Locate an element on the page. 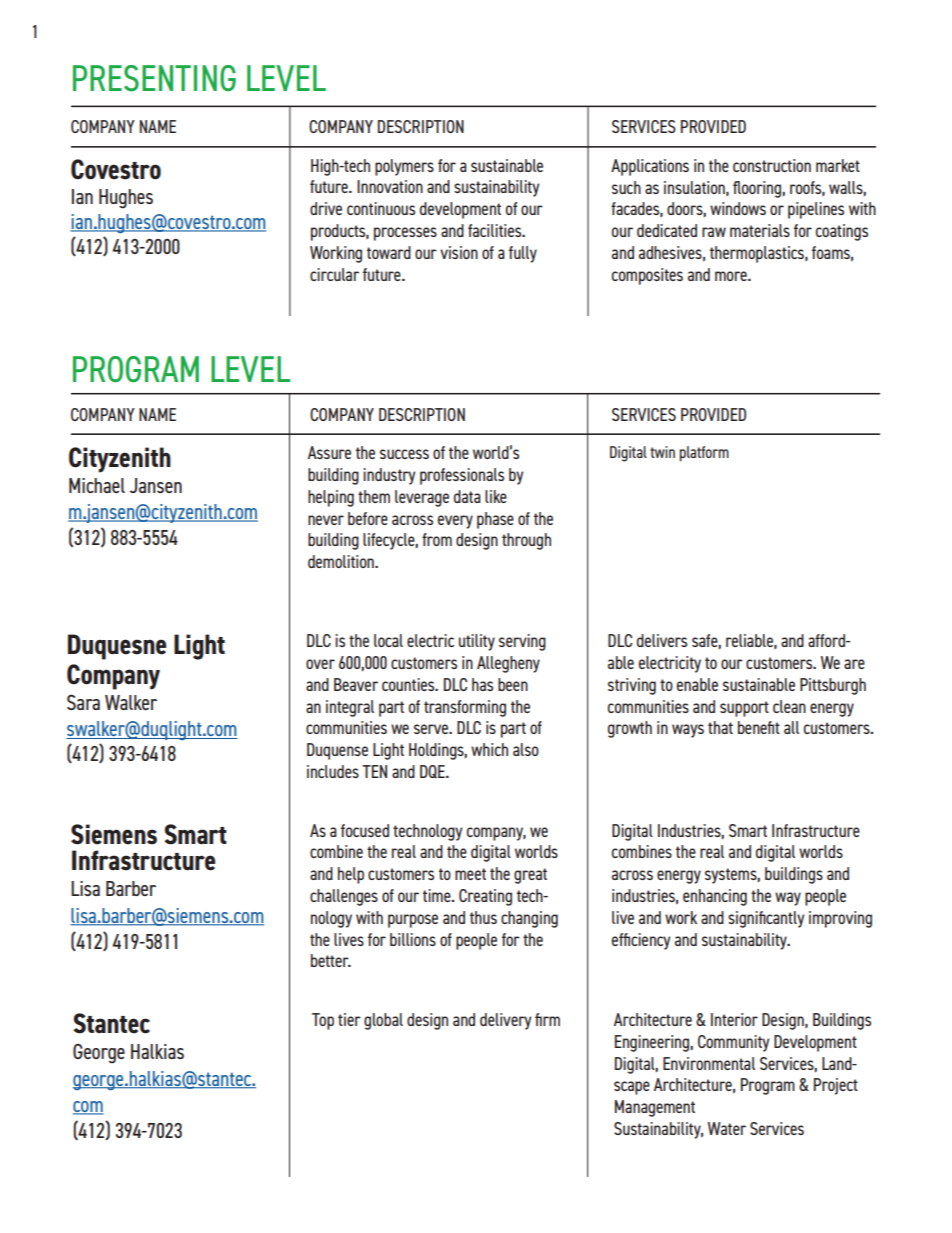 The height and width of the page is (1233, 952). Water is located at coordinates (727, 1128).
